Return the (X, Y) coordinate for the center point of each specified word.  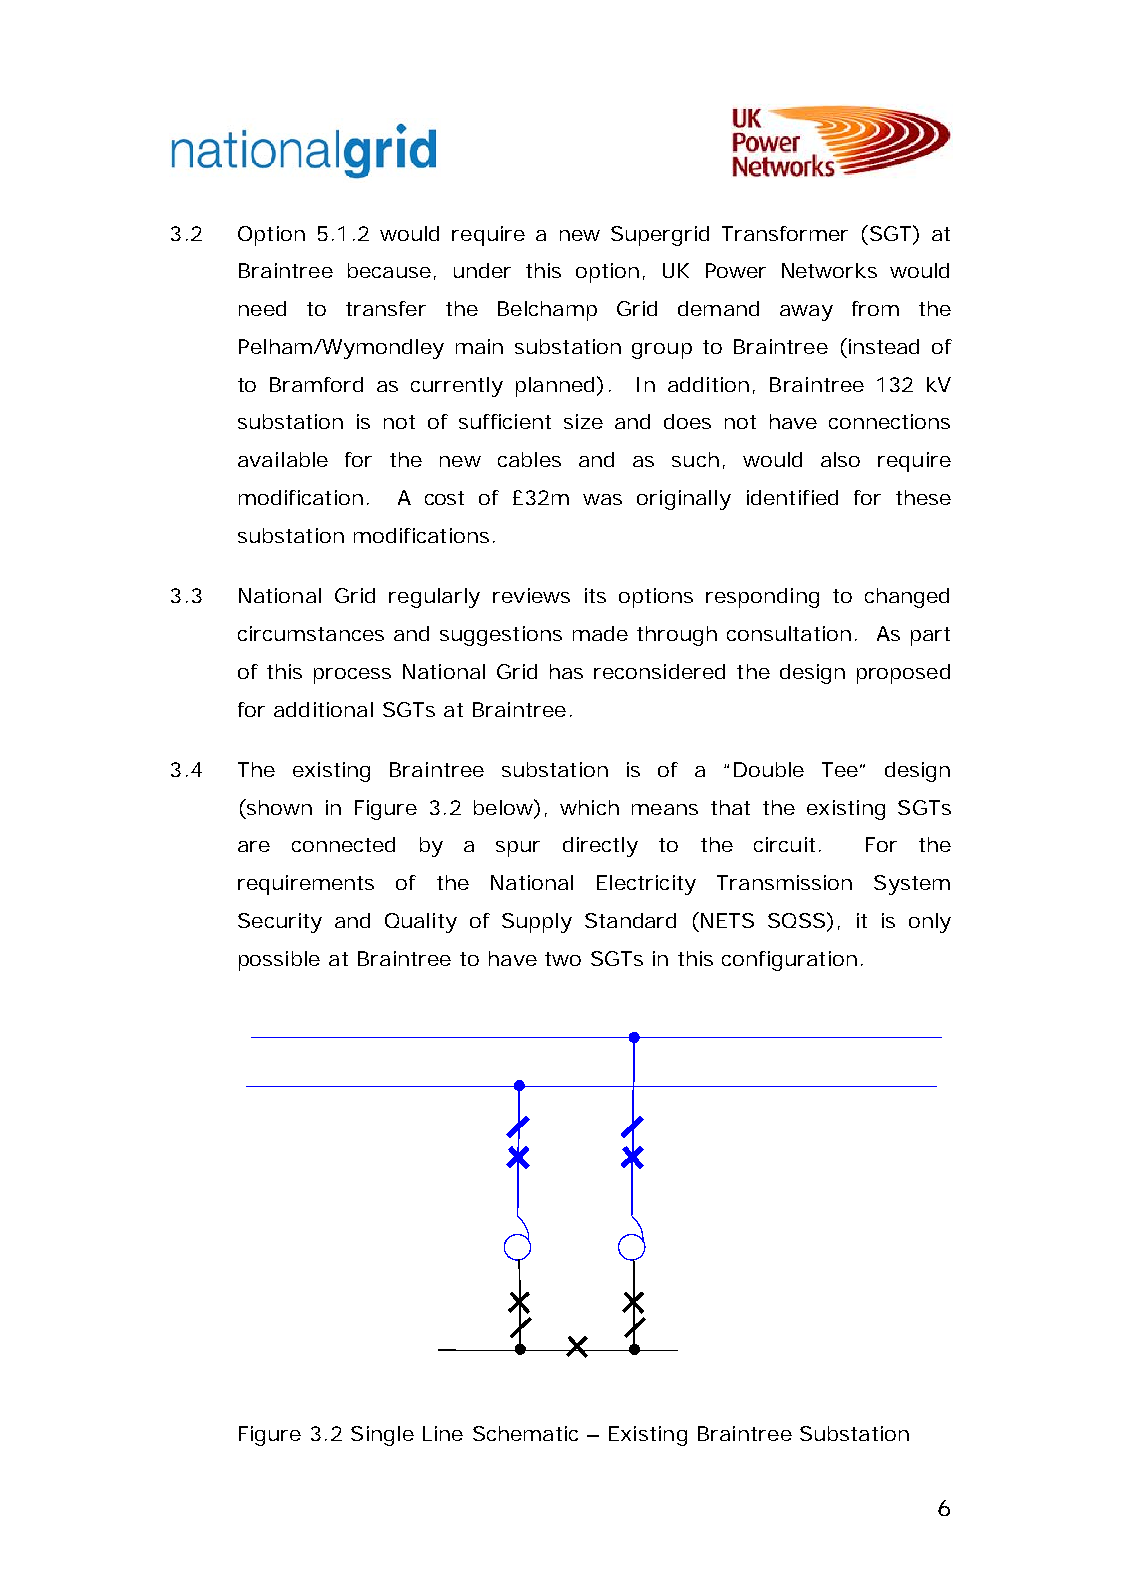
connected (343, 844)
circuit (787, 844)
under (482, 270)
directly (600, 847)
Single (382, 1436)
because (389, 270)
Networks (829, 270)
